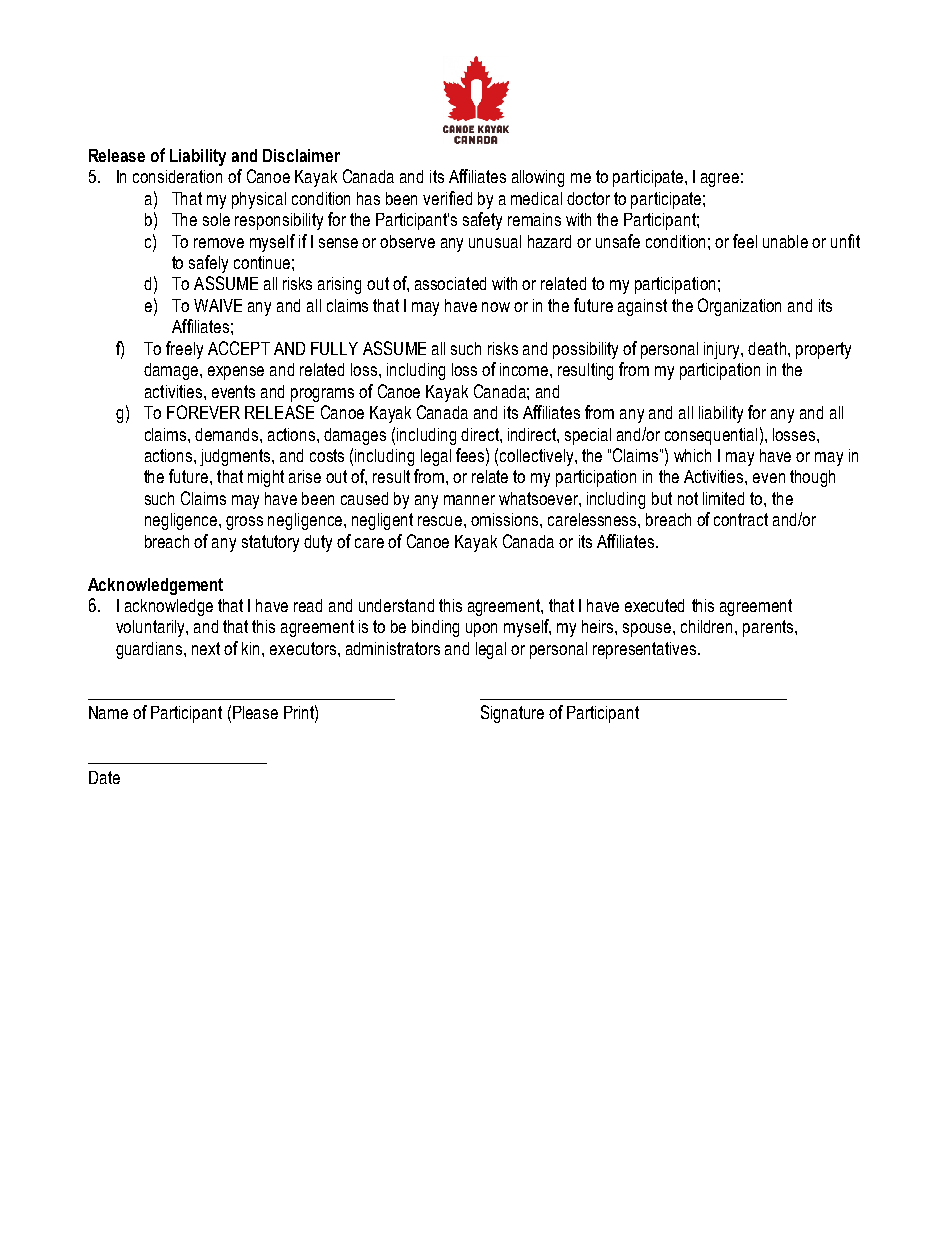  I want to click on income, so click(525, 369).
